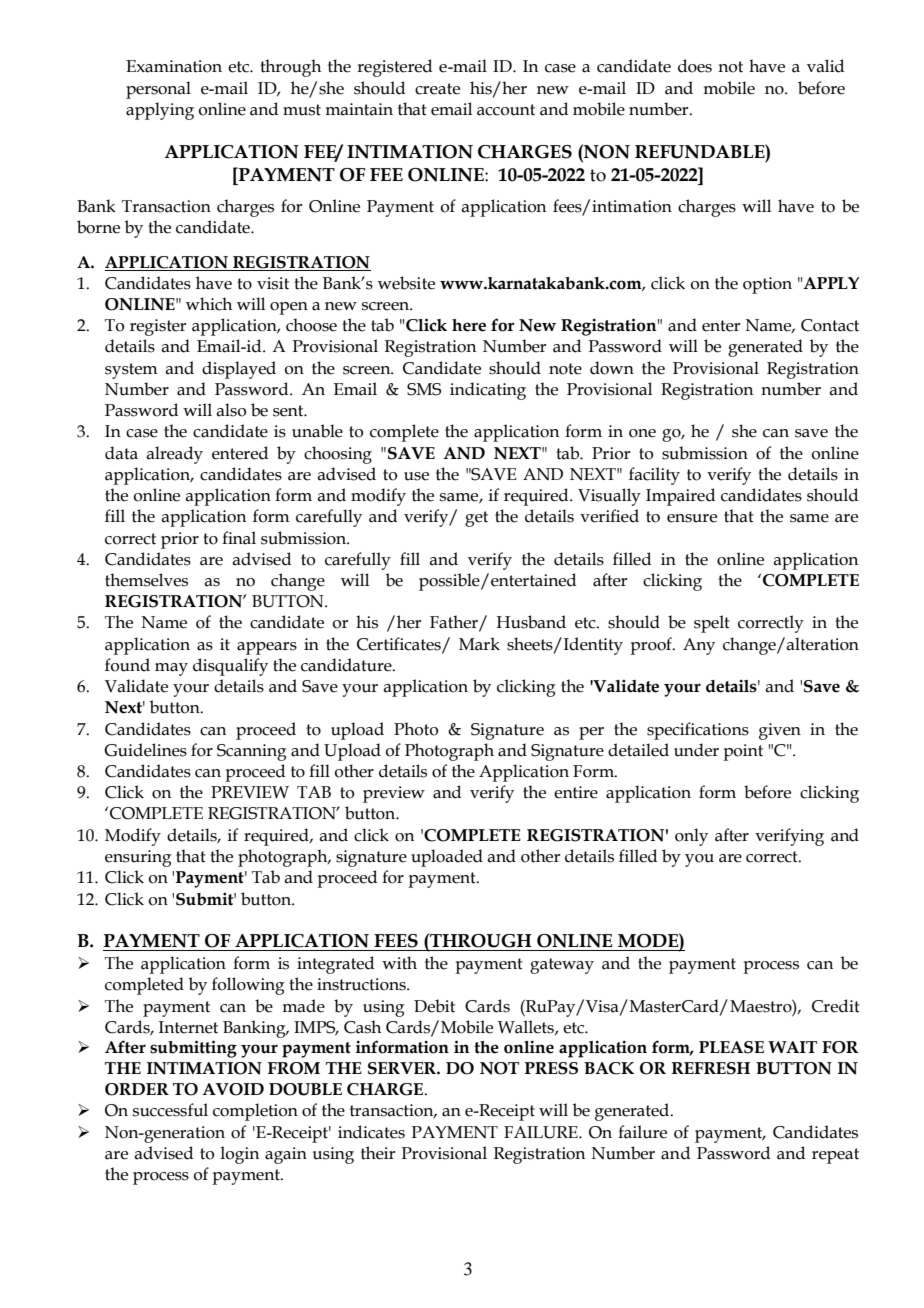 Image resolution: width=924 pixels, height=1308 pixels. I want to click on successful, so click(170, 1110).
